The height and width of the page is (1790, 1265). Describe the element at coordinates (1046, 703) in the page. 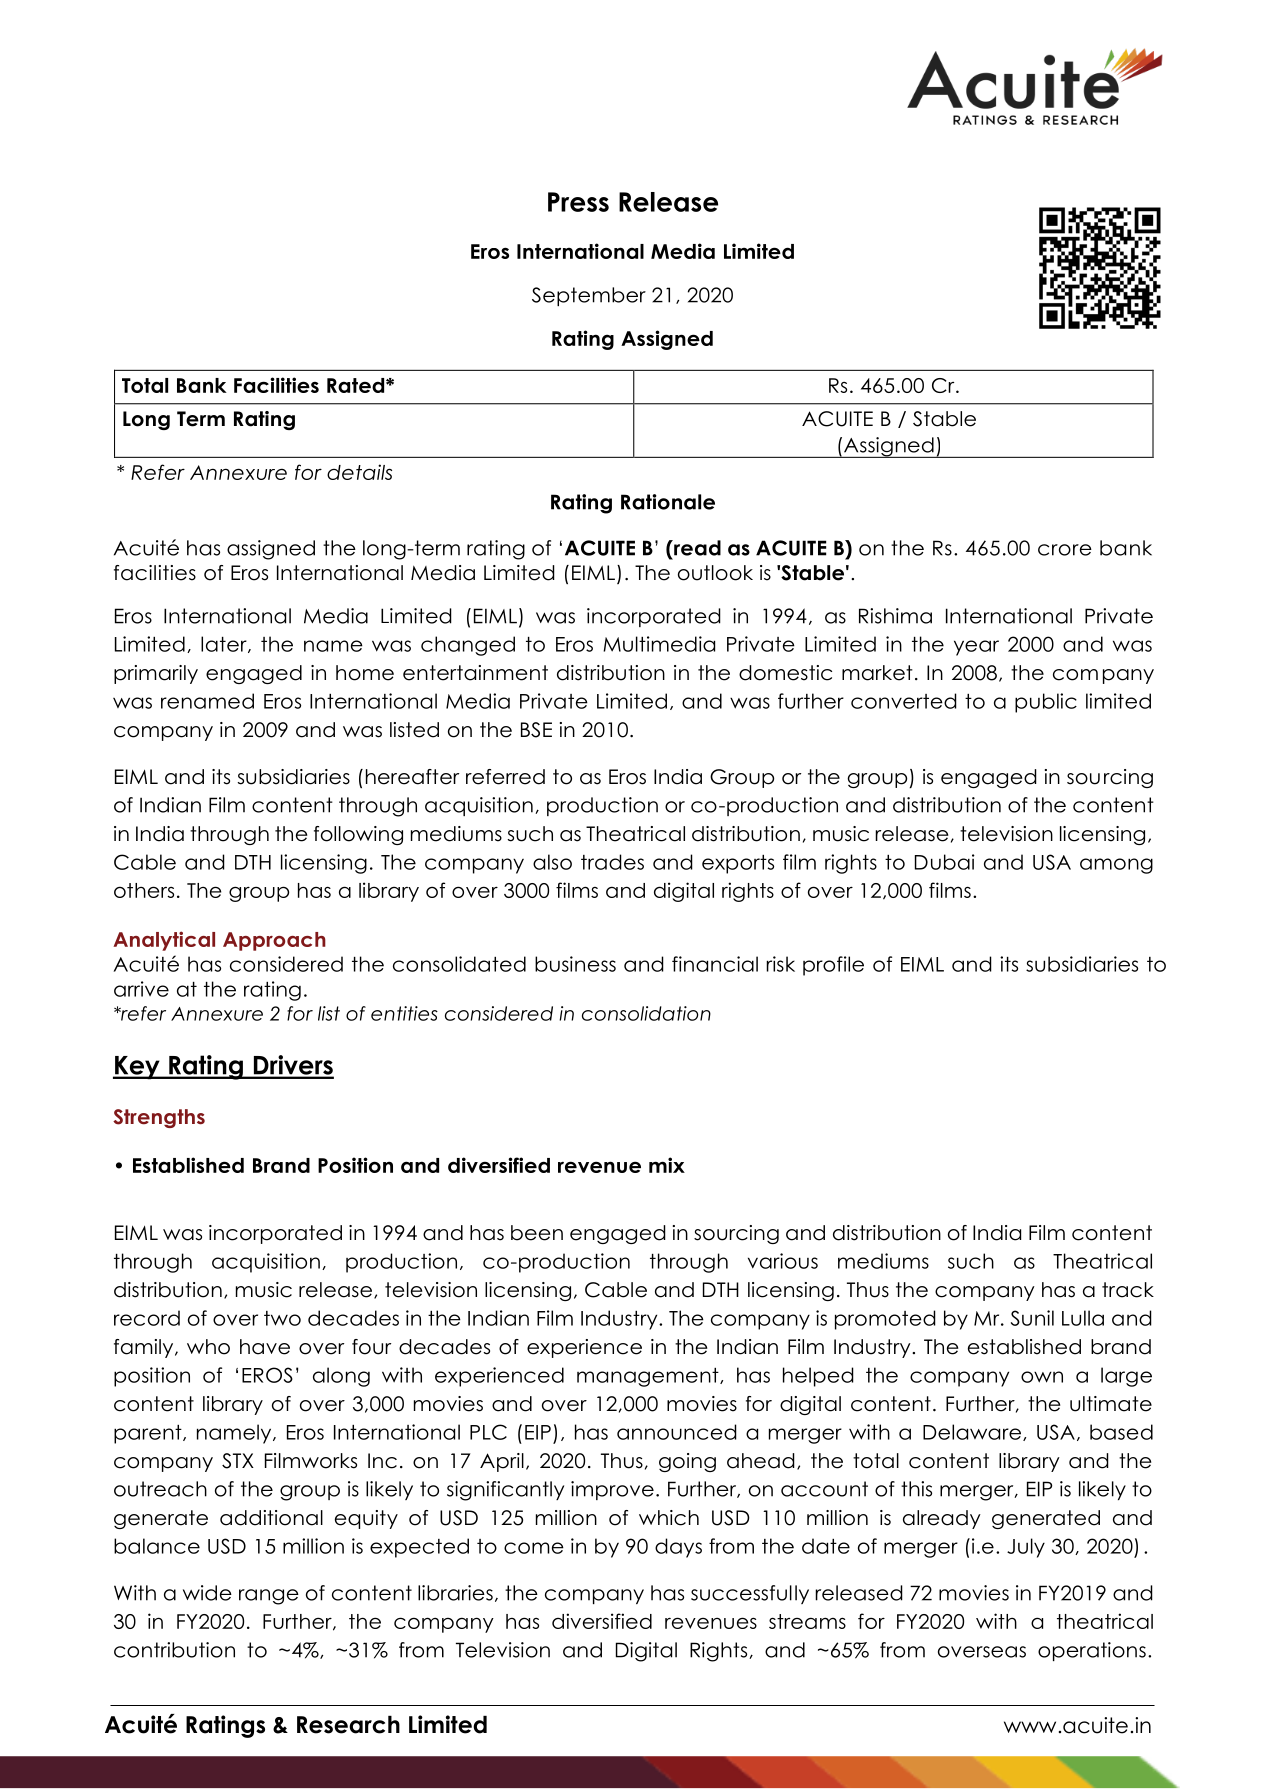

I see `public` at that location.
